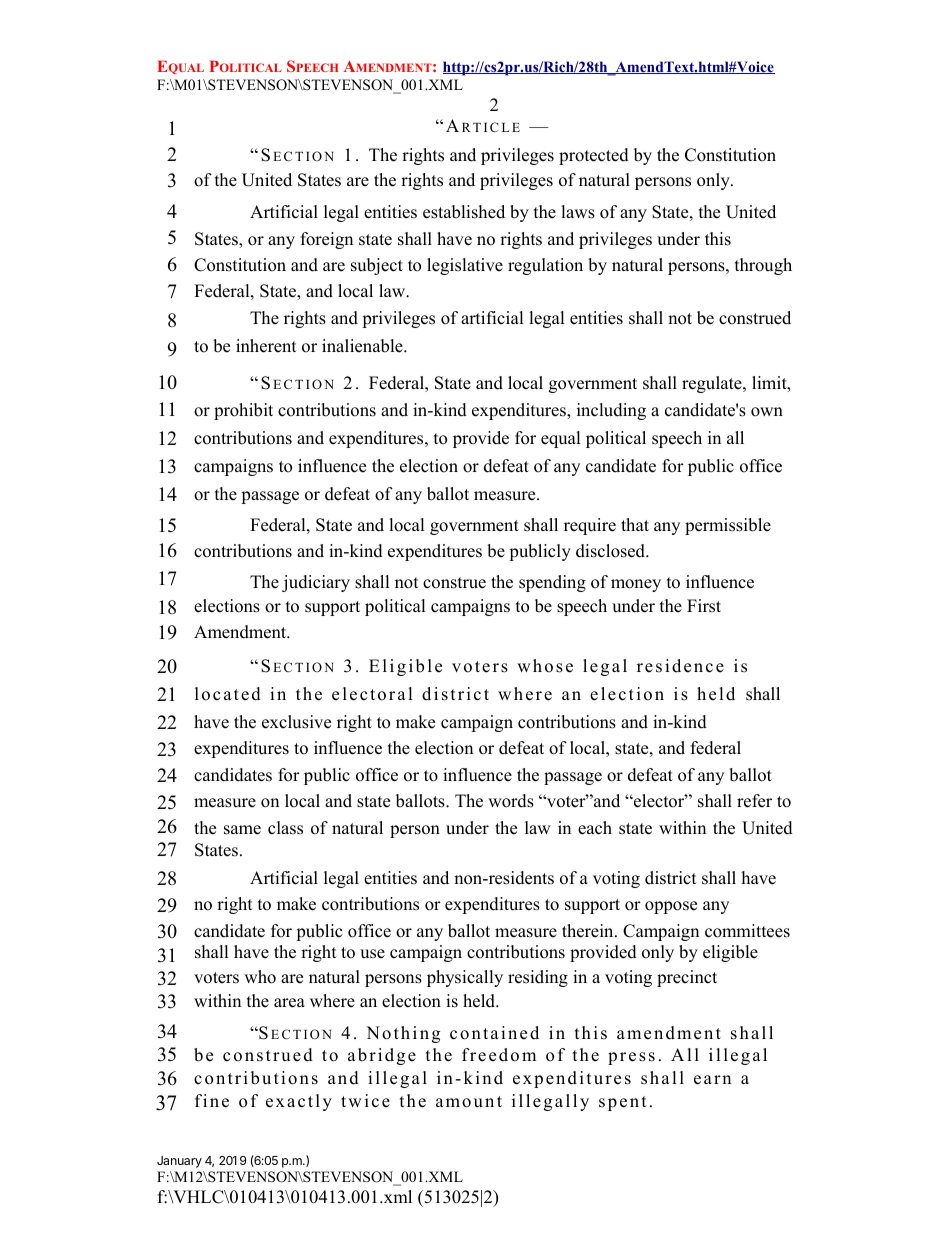  Describe the element at coordinates (296, 722) in the screenshot. I see `exclusive` at that location.
